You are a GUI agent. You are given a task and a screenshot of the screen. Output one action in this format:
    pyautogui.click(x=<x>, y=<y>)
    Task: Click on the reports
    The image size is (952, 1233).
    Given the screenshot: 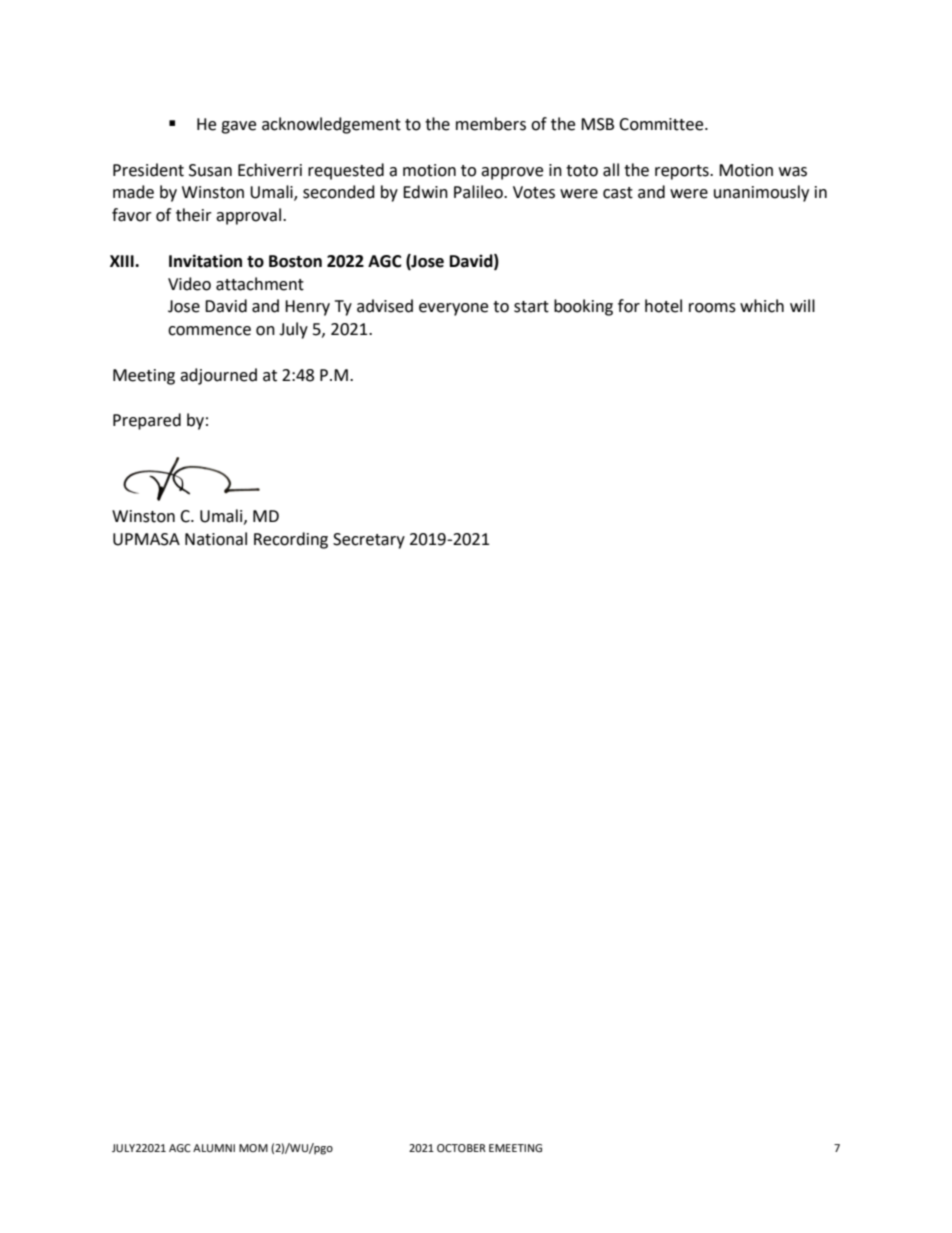 What is the action you would take?
    pyautogui.click(x=683, y=172)
